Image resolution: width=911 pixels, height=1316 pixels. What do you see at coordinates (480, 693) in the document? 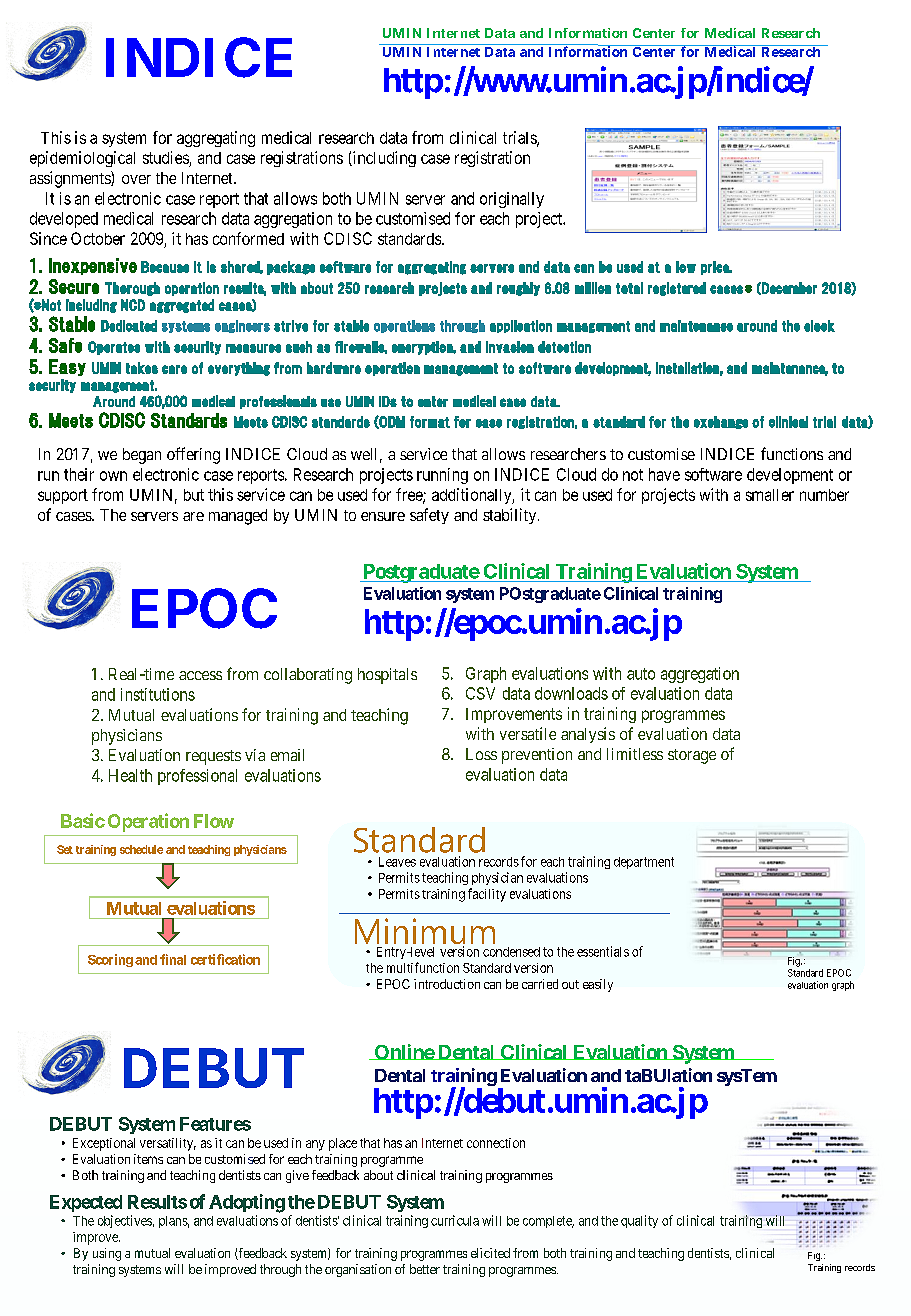
I see `CSV` at bounding box center [480, 693].
